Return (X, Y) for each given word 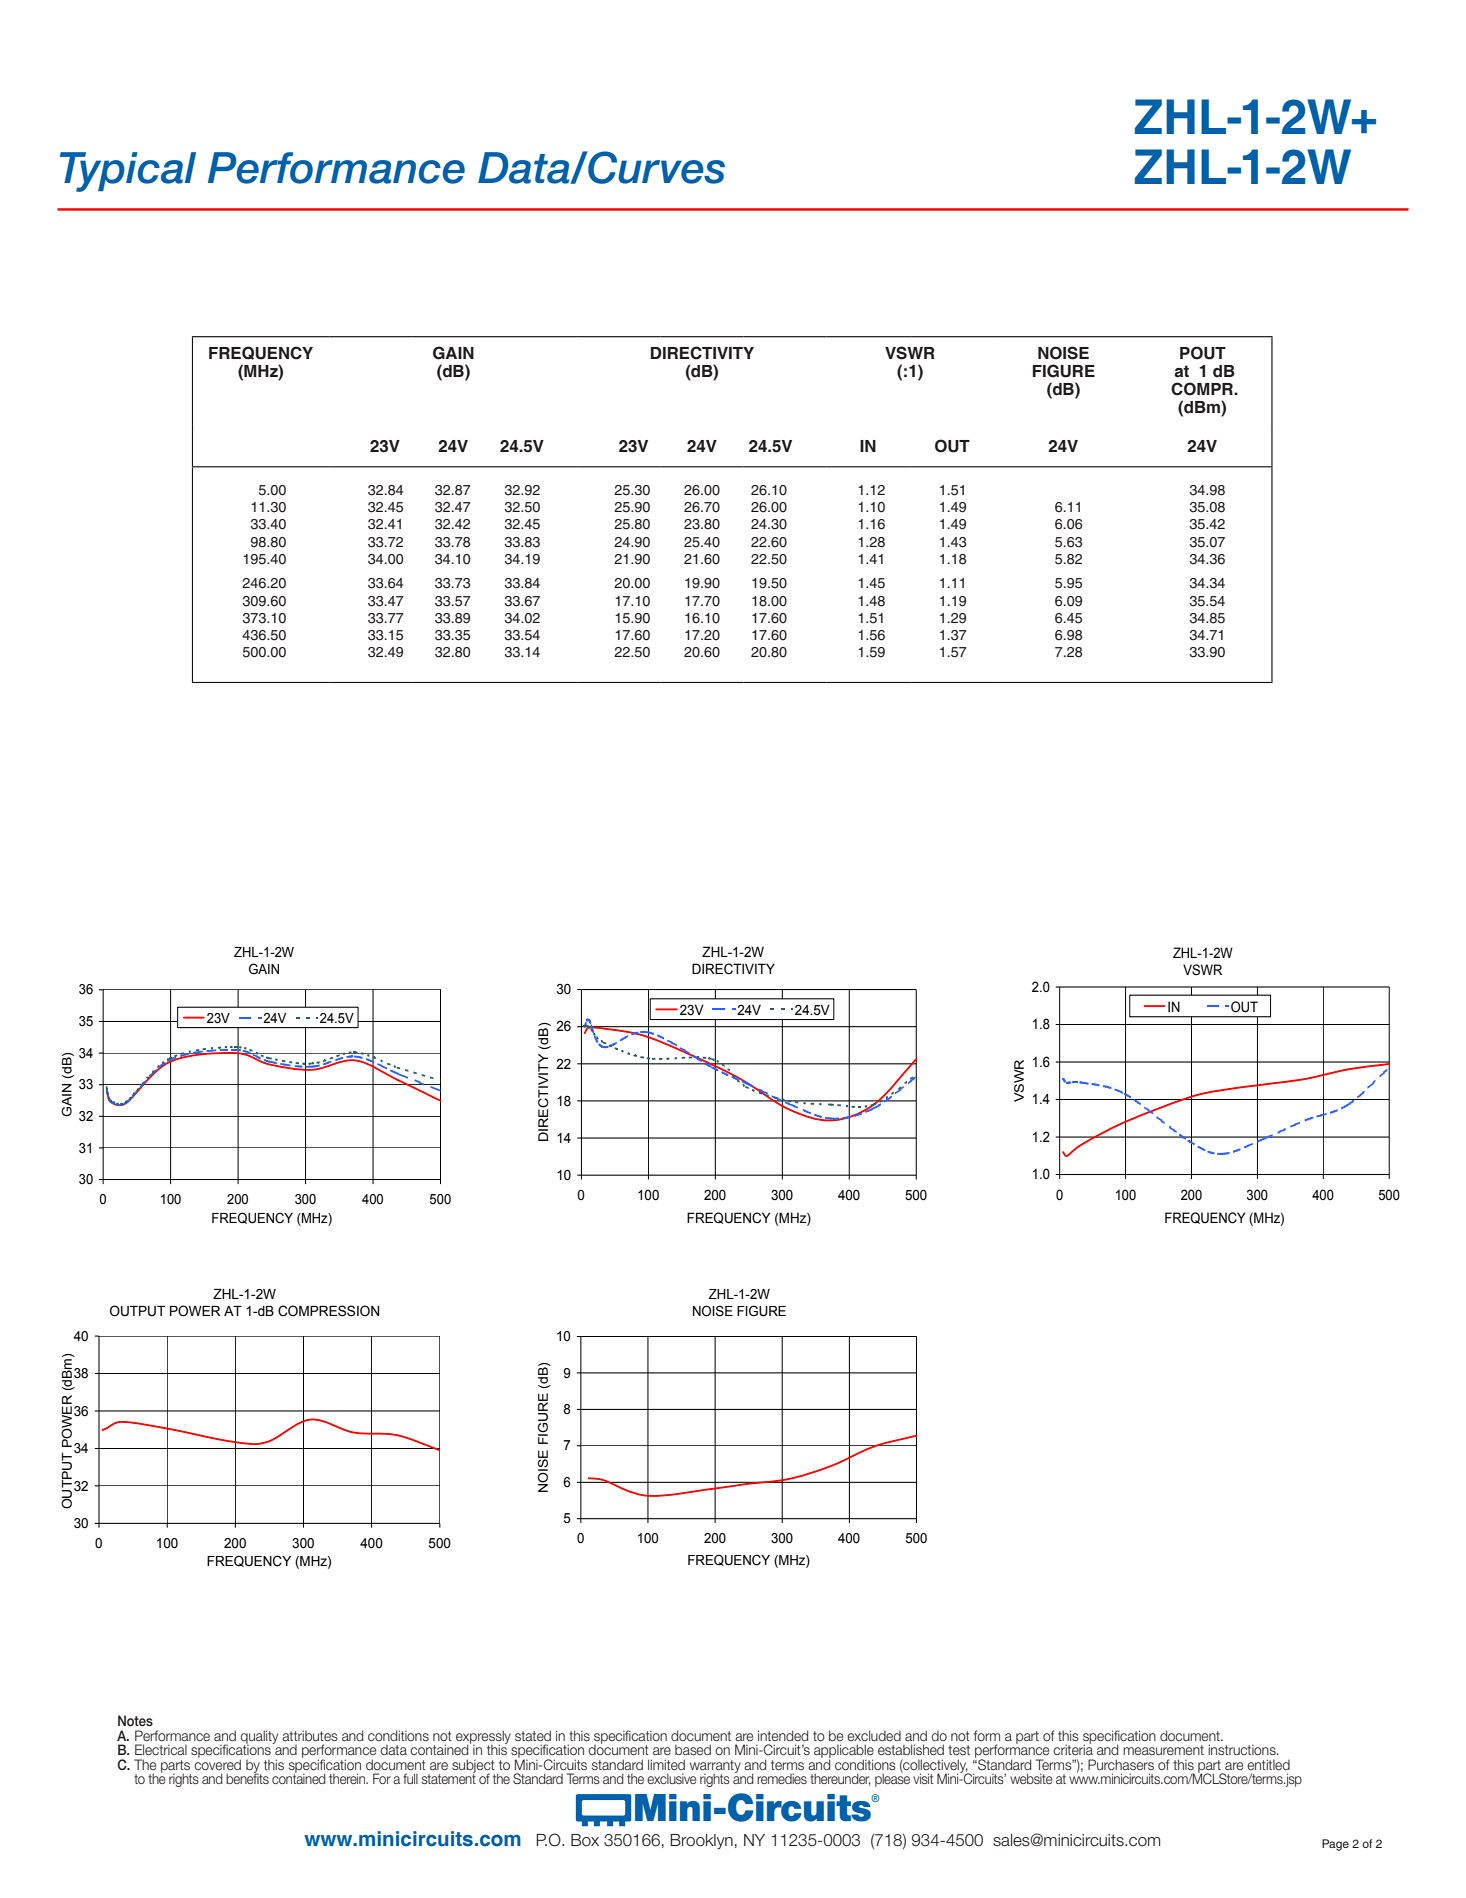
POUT (1203, 353)
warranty (715, 1767)
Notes (135, 1720)
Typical (128, 172)
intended (783, 1735)
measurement (1163, 1750)
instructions (1243, 1749)
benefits (247, 1777)
